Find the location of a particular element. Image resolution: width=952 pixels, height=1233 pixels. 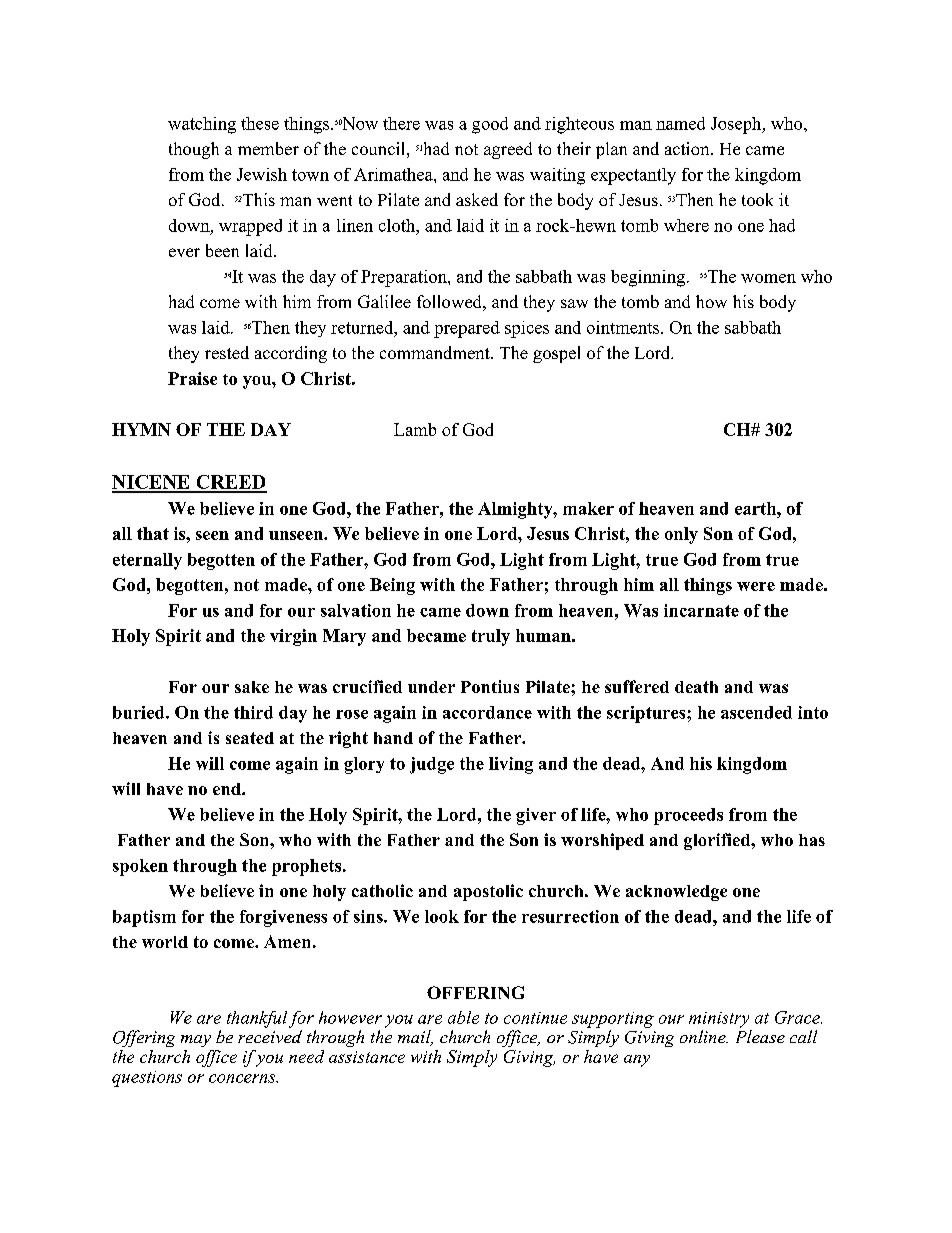

though is located at coordinates (194, 150).
